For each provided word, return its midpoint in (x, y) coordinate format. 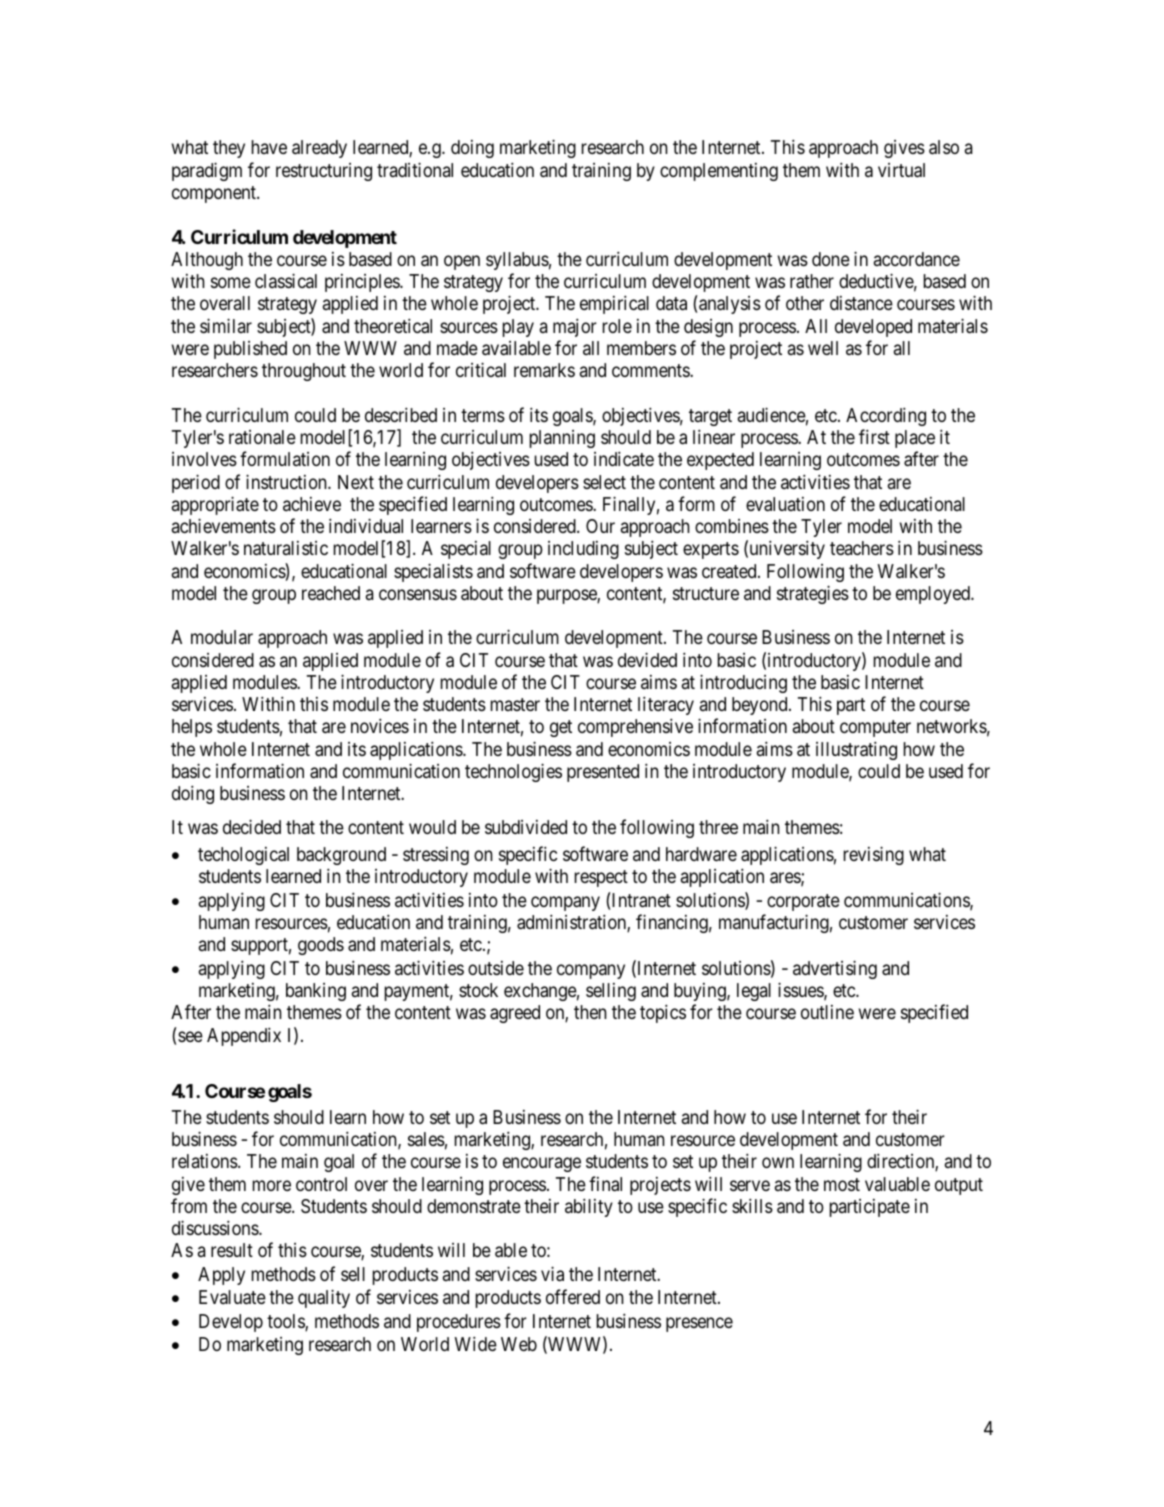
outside (496, 968)
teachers (862, 548)
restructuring (324, 172)
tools (286, 1322)
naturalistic (286, 548)
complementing (719, 172)
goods (321, 946)
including (583, 550)
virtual (901, 170)
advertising (835, 969)
